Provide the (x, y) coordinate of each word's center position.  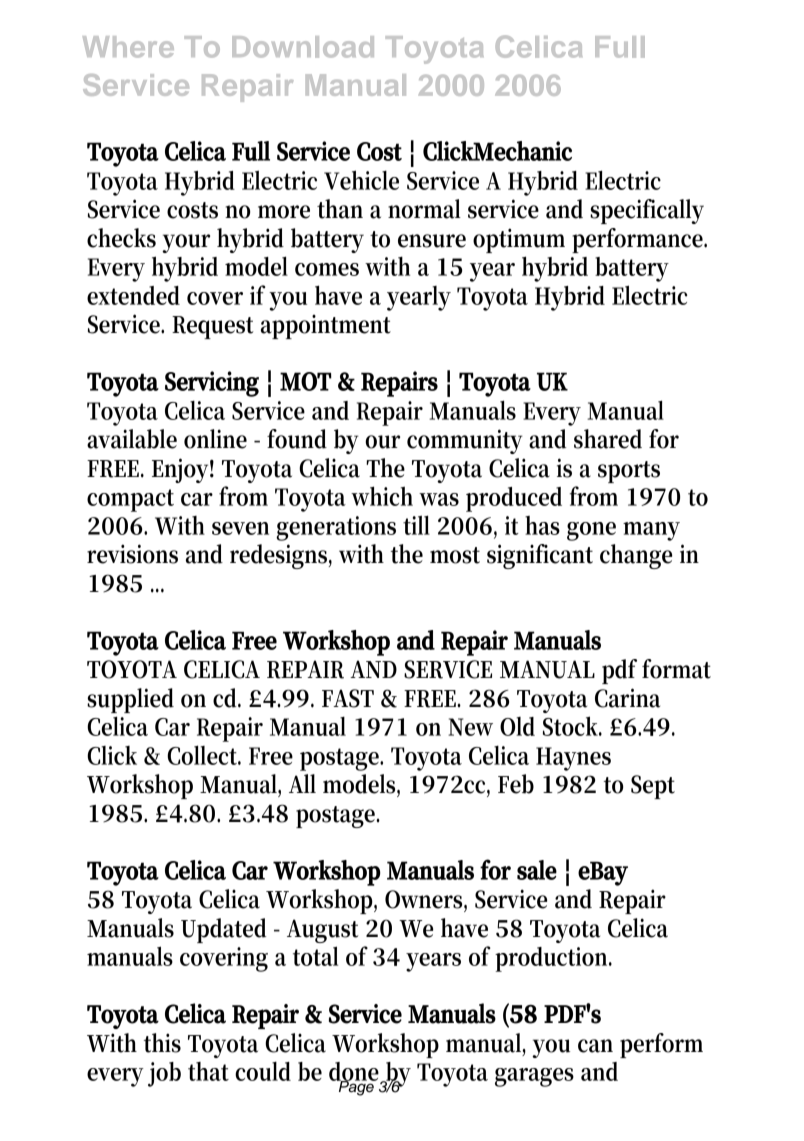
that (208, 1071)
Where (128, 47)
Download (303, 47)
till (416, 525)
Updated (223, 930)
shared (608, 439)
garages (534, 1077)
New (470, 727)
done (355, 1072)
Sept (653, 787)
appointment (326, 327)
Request (212, 327)
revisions (132, 554)
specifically (647, 211)
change (636, 556)
